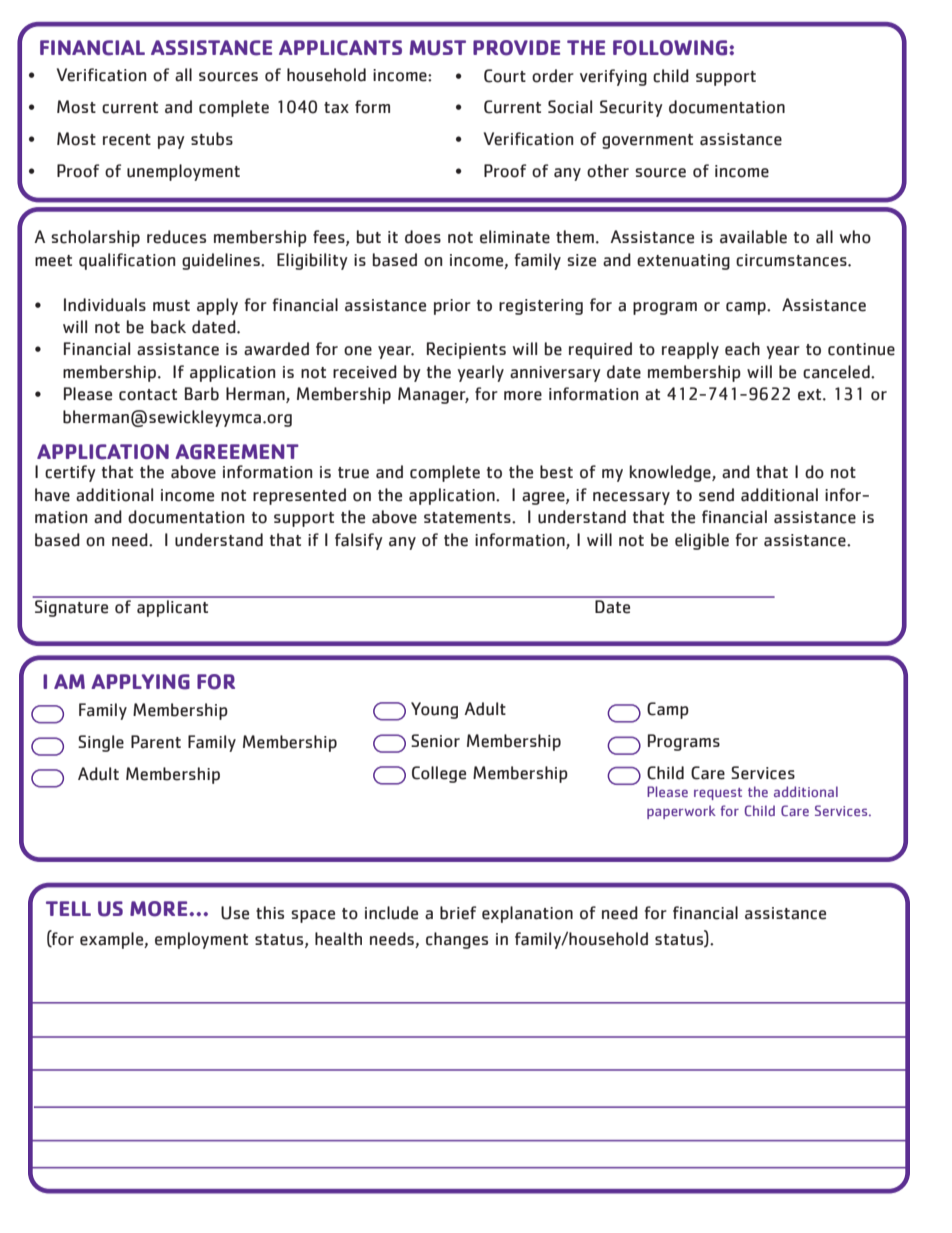 The height and width of the screenshot is (1233, 952). Describe the element at coordinates (70, 473) in the screenshot. I see `certify` at that location.
